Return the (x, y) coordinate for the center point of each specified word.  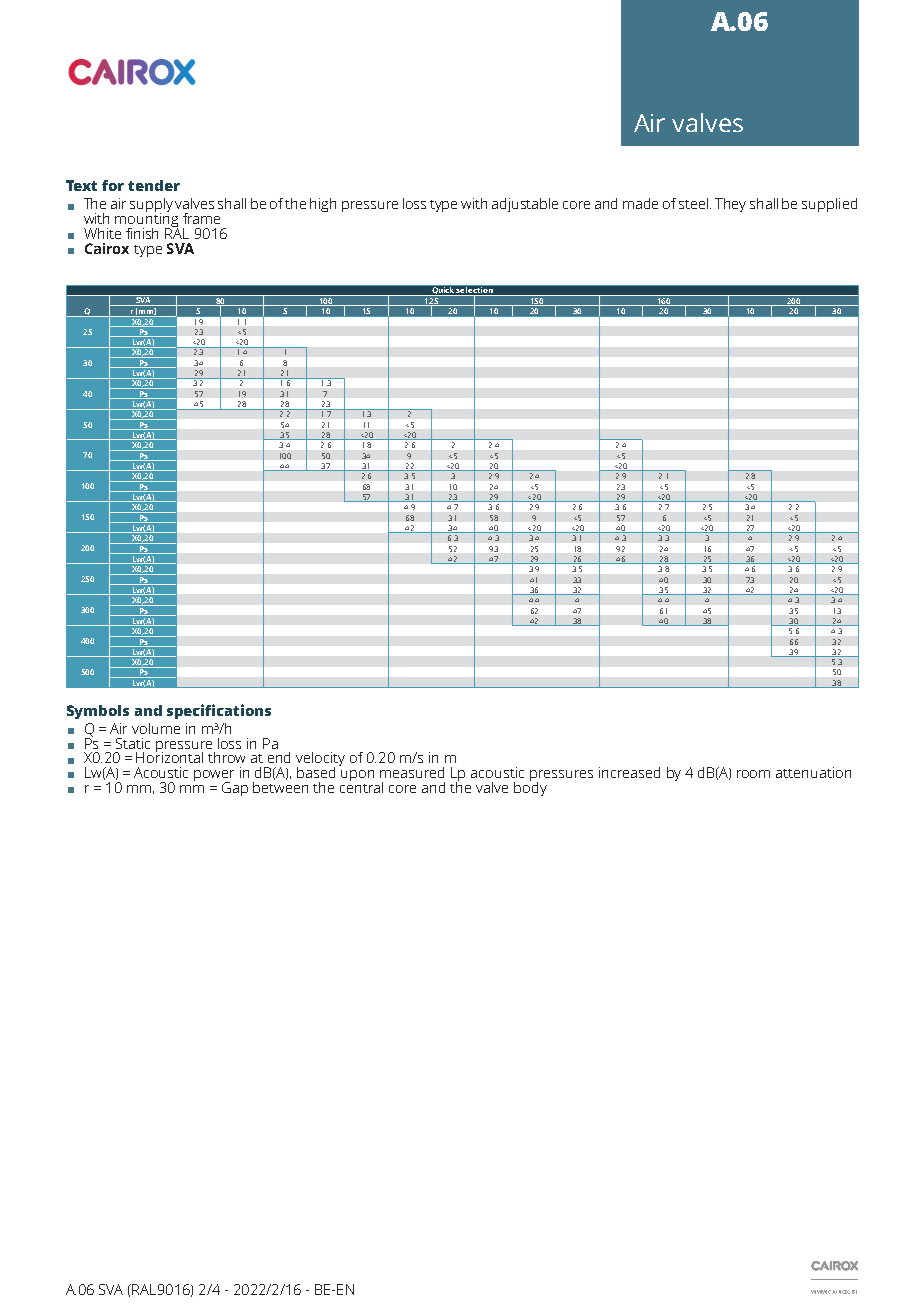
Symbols (98, 712)
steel (695, 203)
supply (151, 206)
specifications (219, 711)
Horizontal (169, 756)
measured (412, 772)
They (730, 205)
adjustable (525, 205)
